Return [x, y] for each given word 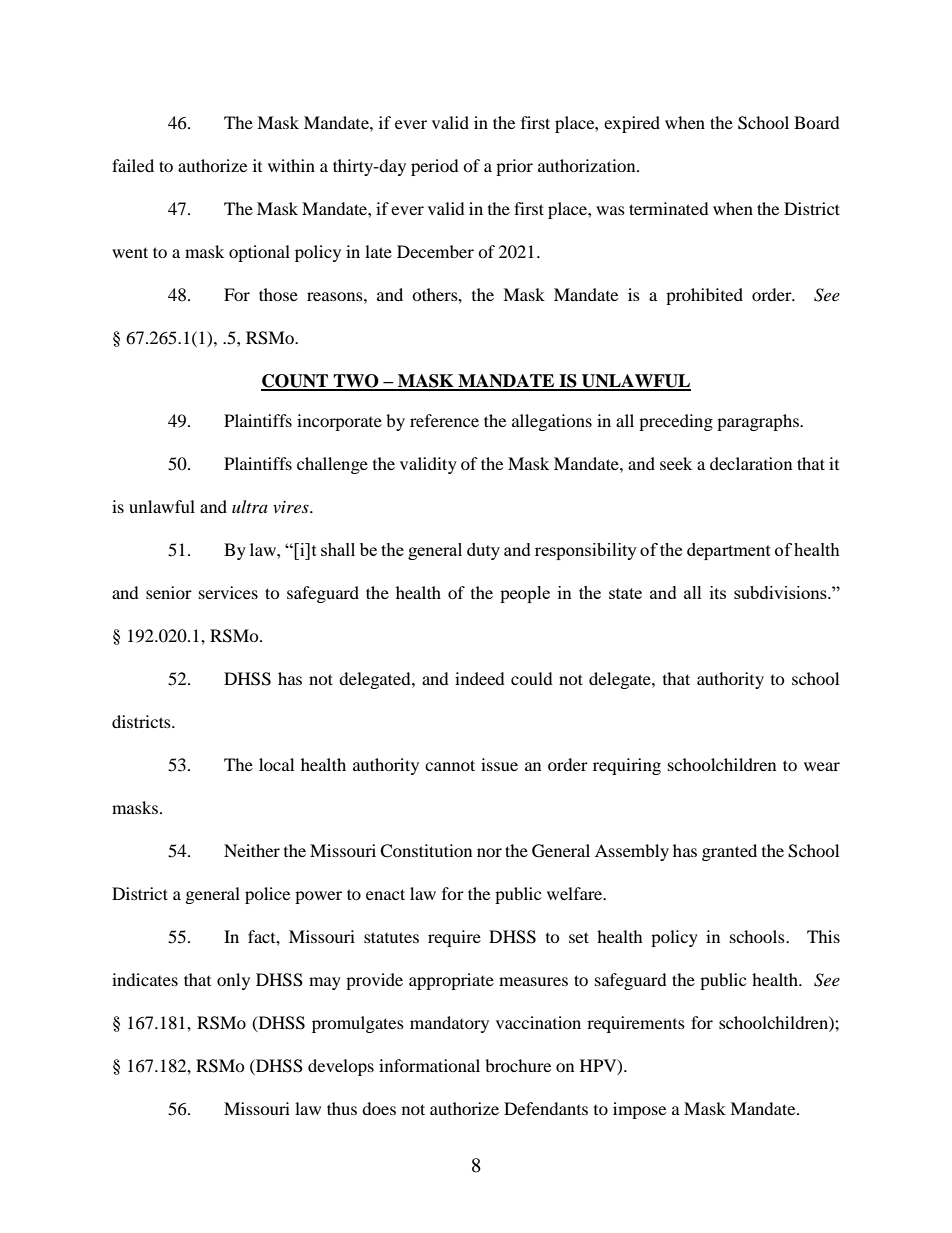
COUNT [296, 382]
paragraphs [759, 422]
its [718, 592]
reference [444, 420]
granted [729, 852]
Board [817, 122]
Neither [252, 850]
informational [429, 1065]
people [525, 594]
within [291, 165]
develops [341, 1067]
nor [489, 852]
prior [514, 167]
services [228, 592]
